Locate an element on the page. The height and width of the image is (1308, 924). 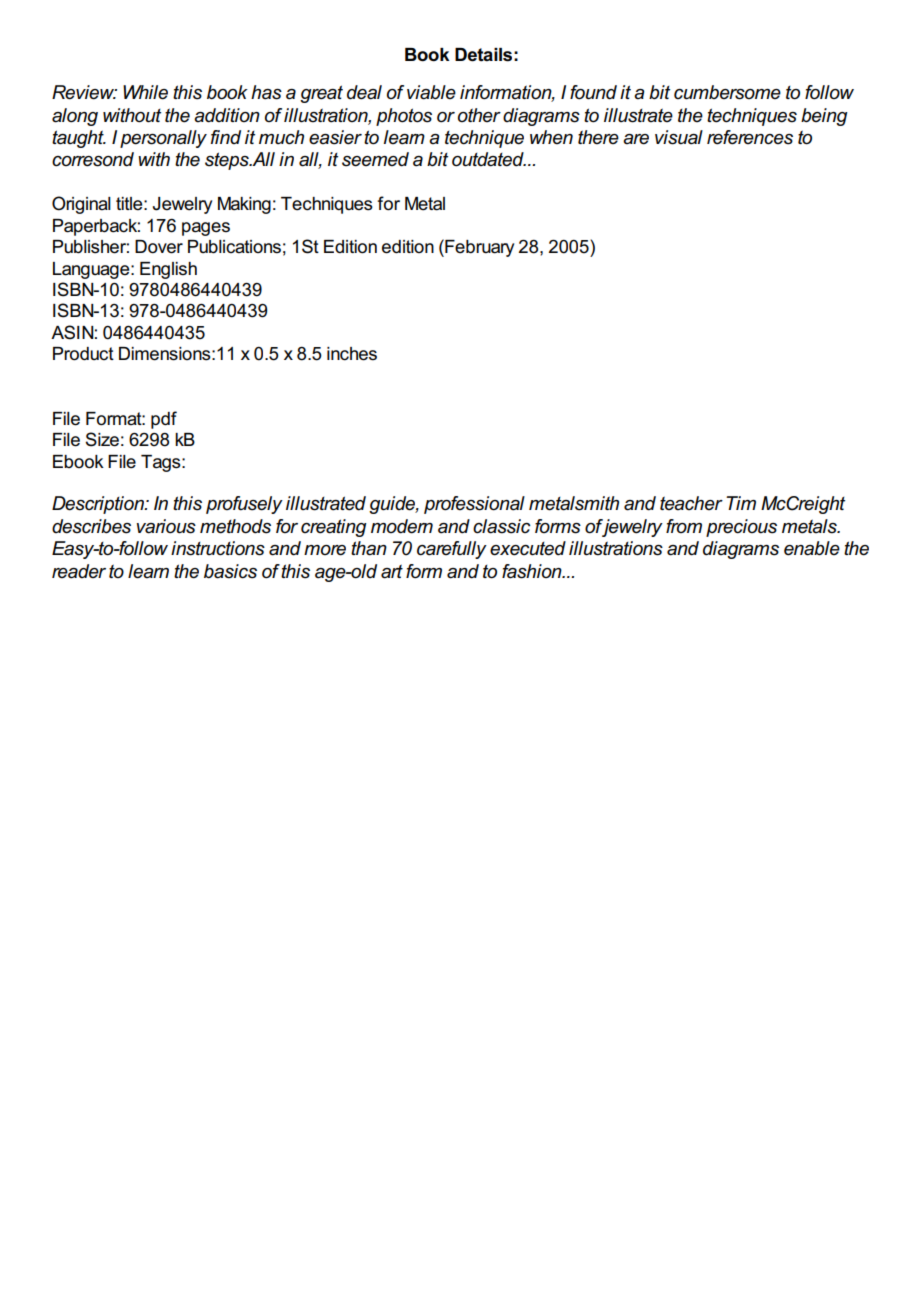
inches is located at coordinates (352, 354).
